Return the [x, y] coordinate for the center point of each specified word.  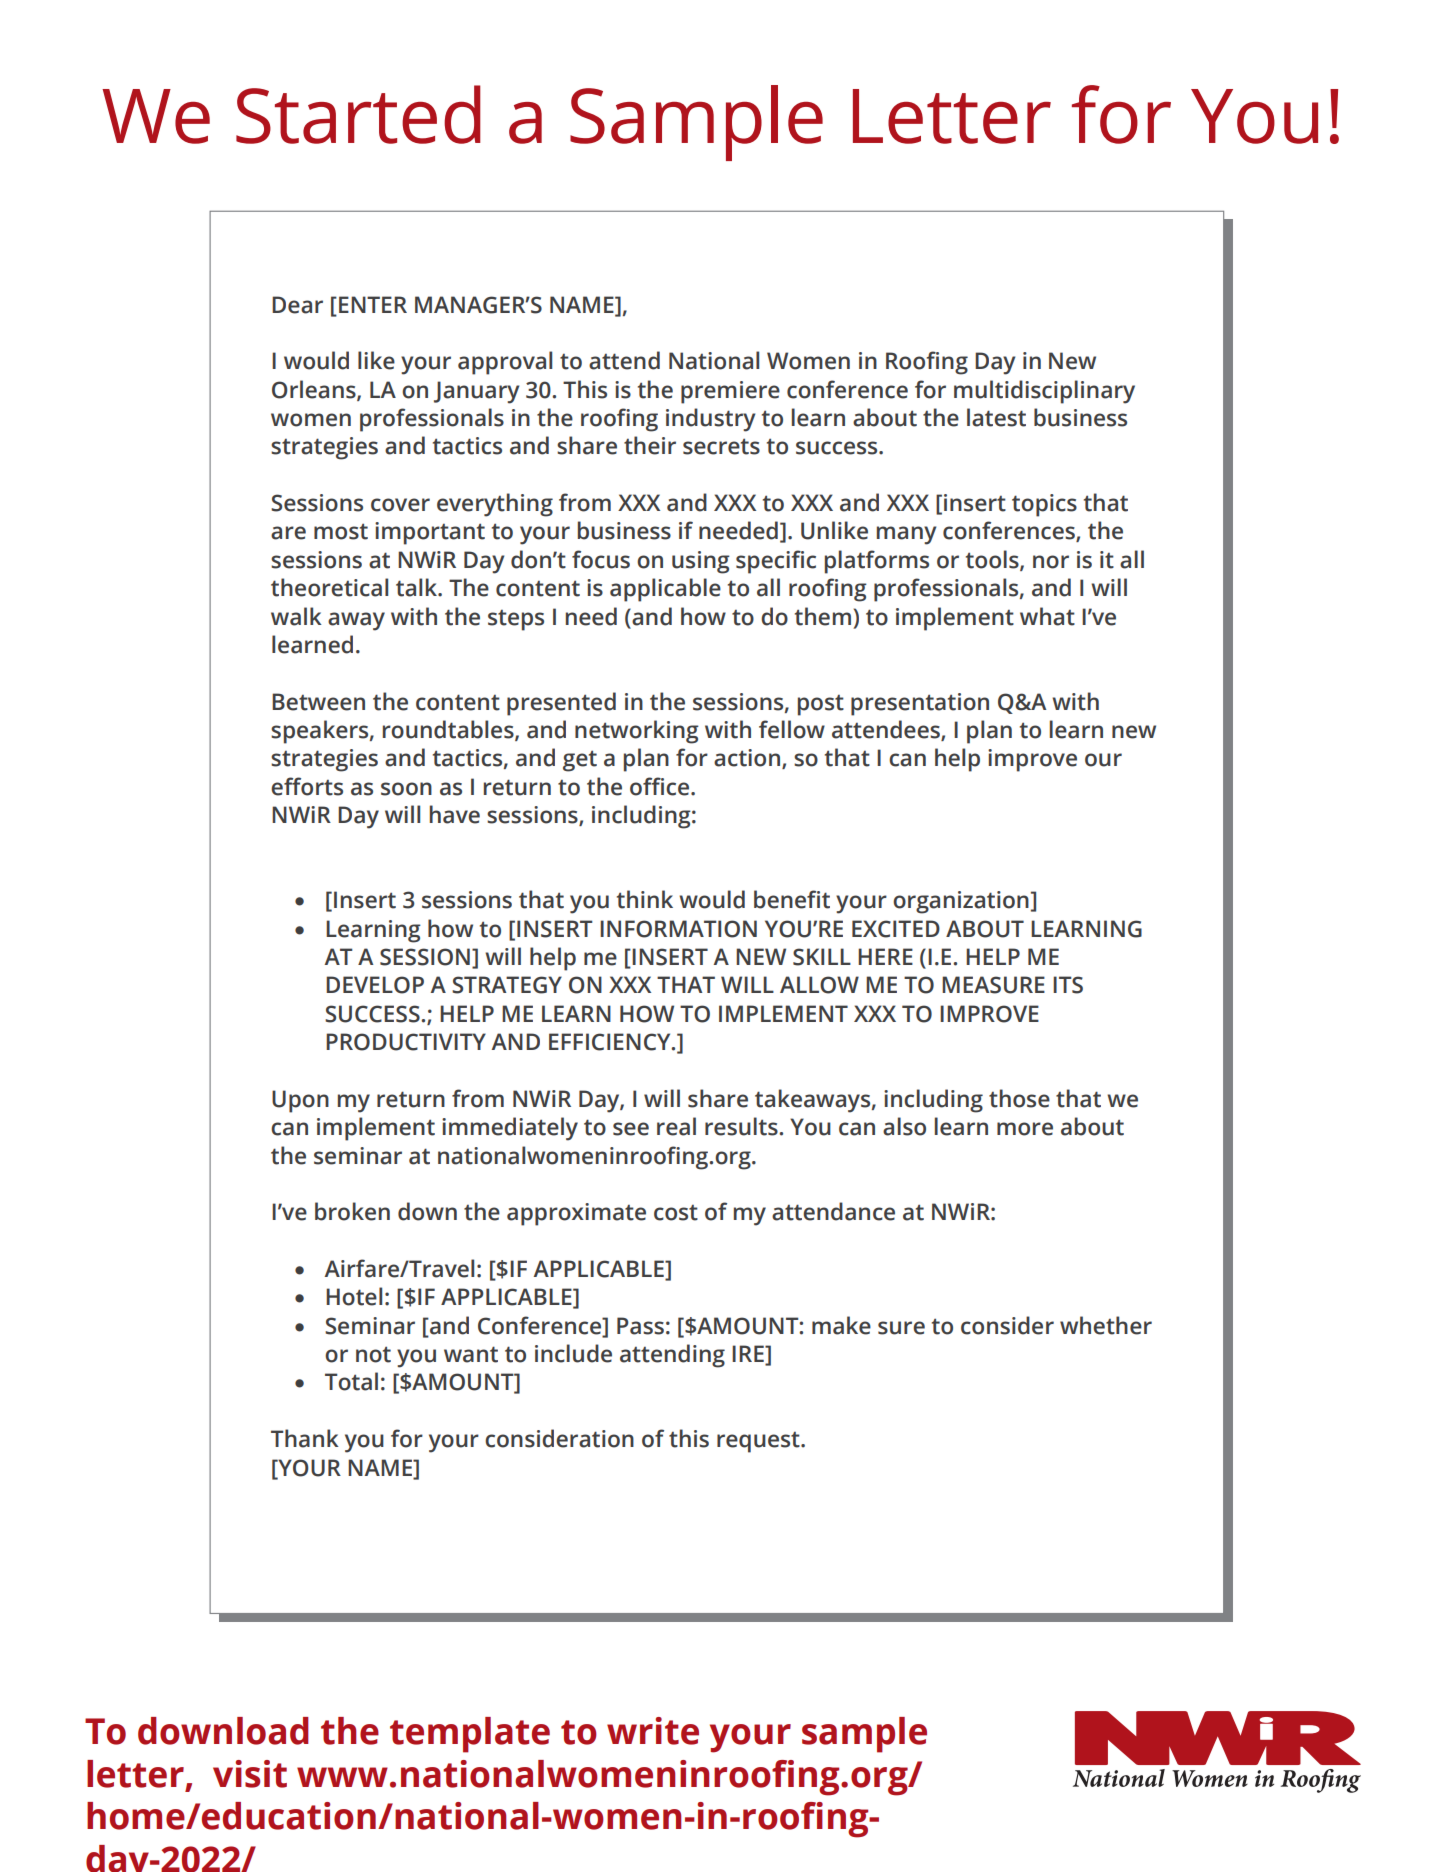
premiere [730, 392]
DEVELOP [375, 985]
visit [250, 1774]
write [653, 1731]
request [759, 1442]
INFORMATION [678, 929]
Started [358, 114]
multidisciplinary [1044, 392]
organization [961, 902]
